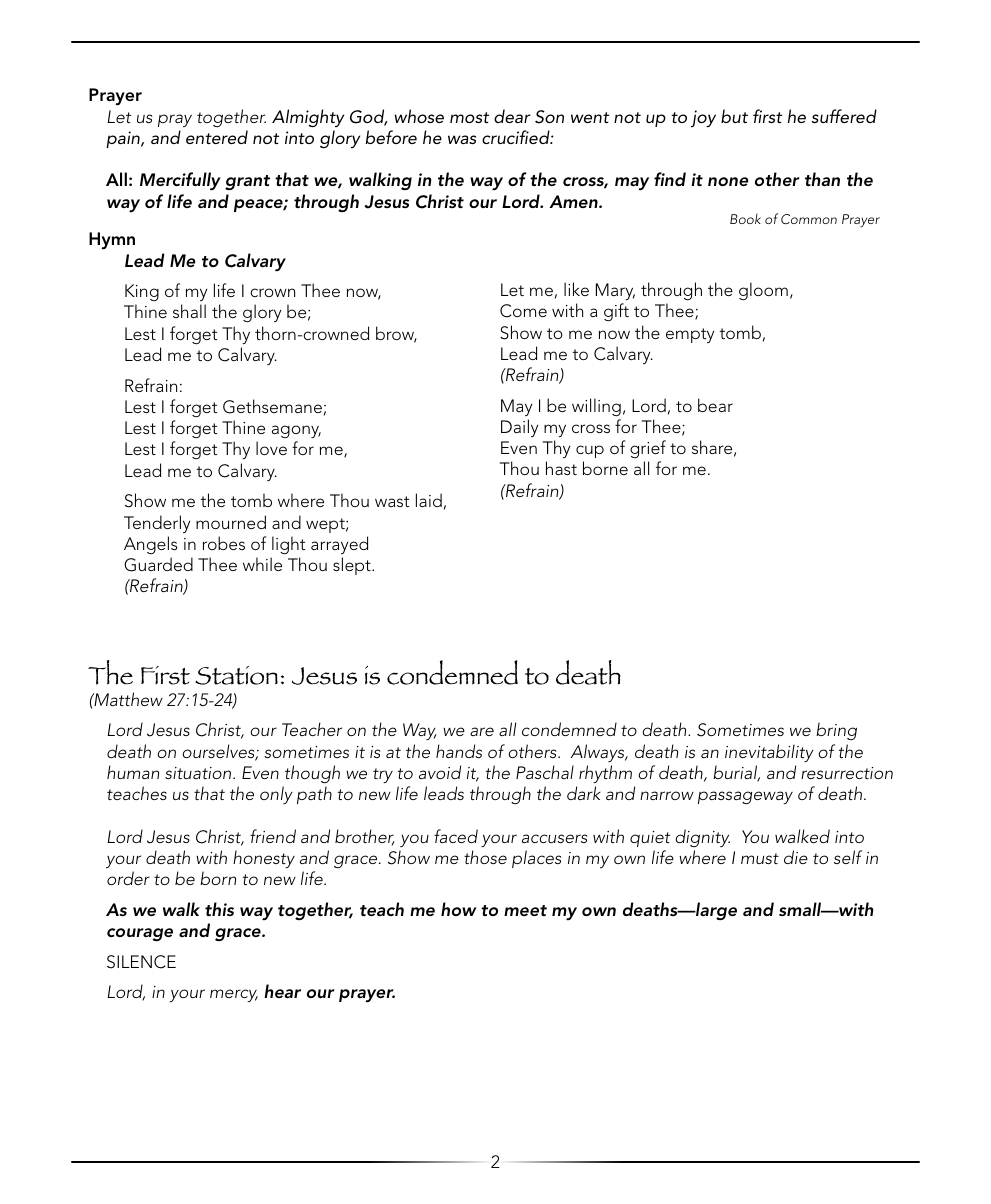 This image has height=1204, width=991. I want to click on grief, so click(648, 449).
